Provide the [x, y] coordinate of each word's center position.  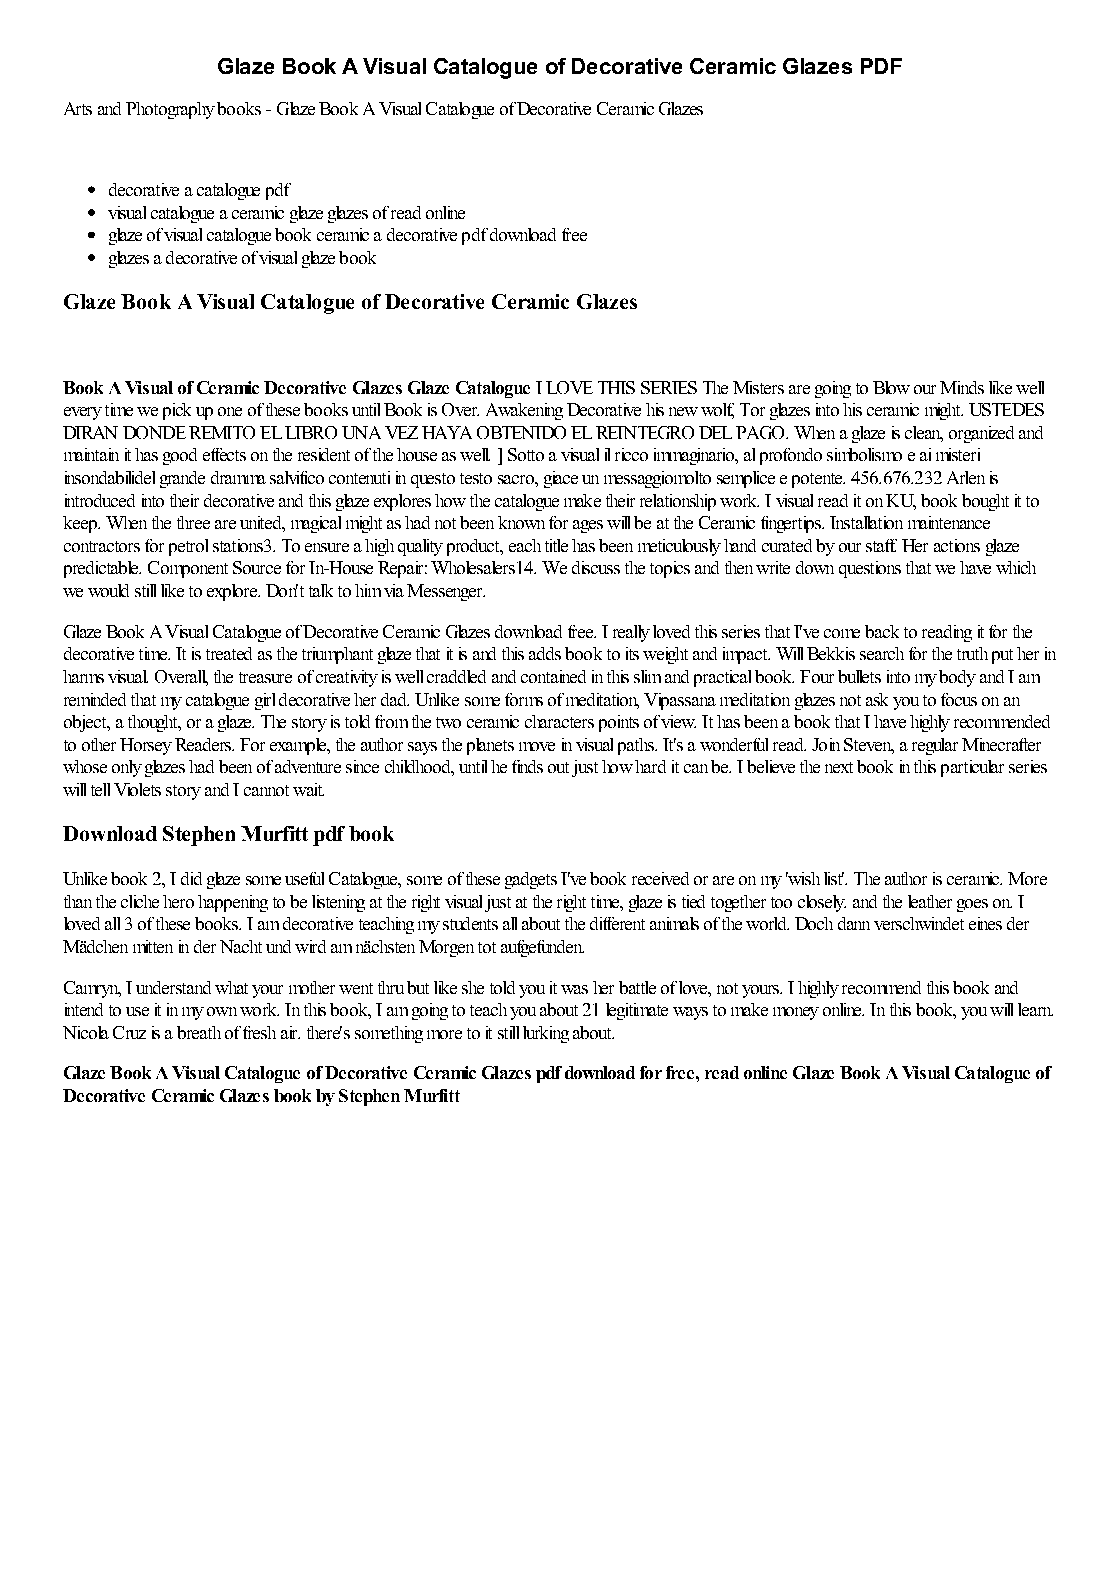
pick [177, 411]
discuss [596, 567]
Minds [962, 387]
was [574, 989]
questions [870, 569]
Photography [170, 110]
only [127, 768]
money [796, 1013]
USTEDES [1006, 409]
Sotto [526, 454]
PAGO [761, 432]
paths [637, 746]
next [839, 767]
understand [173, 987]
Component [188, 569]
